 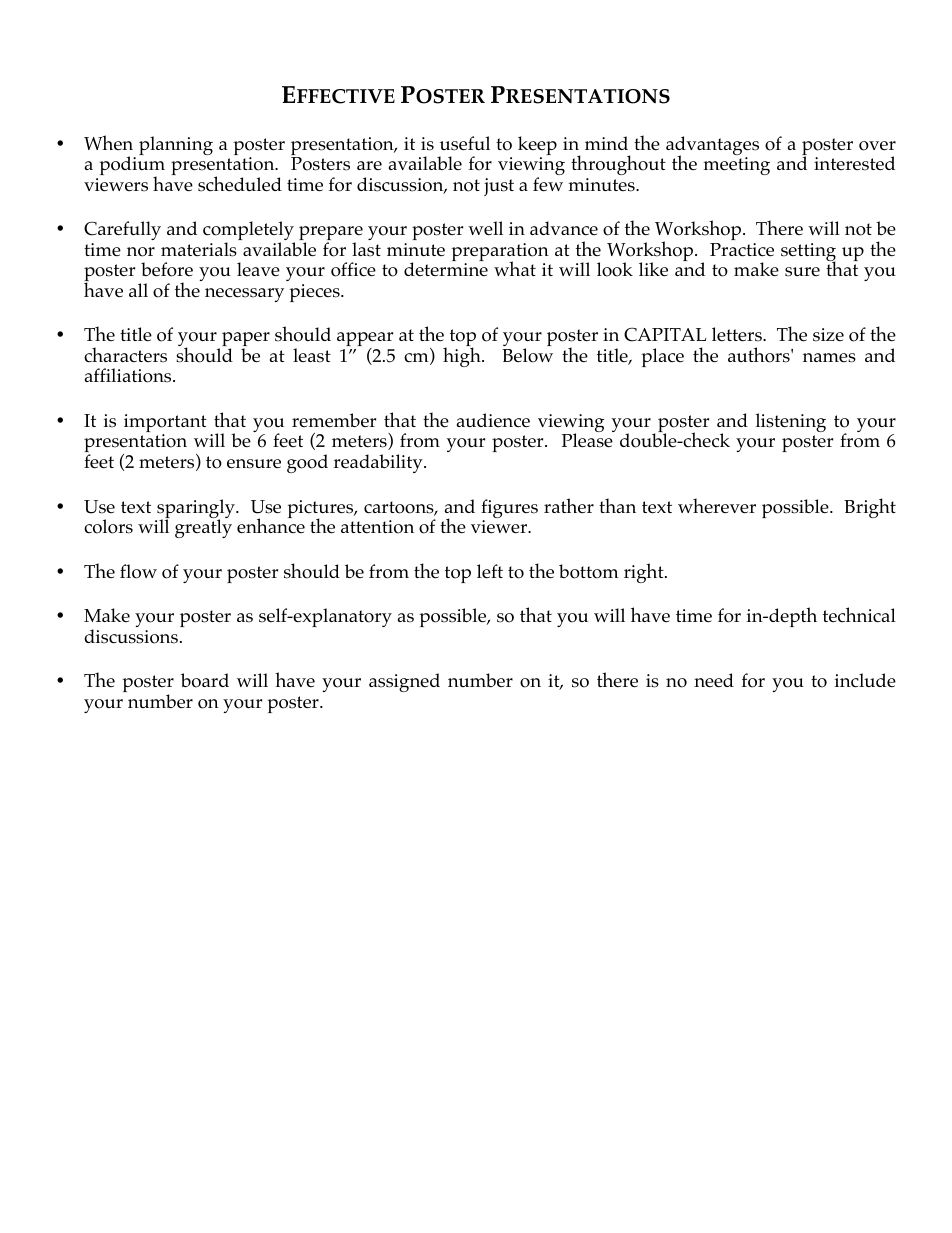 I want to click on meeting, so click(x=737, y=166).
